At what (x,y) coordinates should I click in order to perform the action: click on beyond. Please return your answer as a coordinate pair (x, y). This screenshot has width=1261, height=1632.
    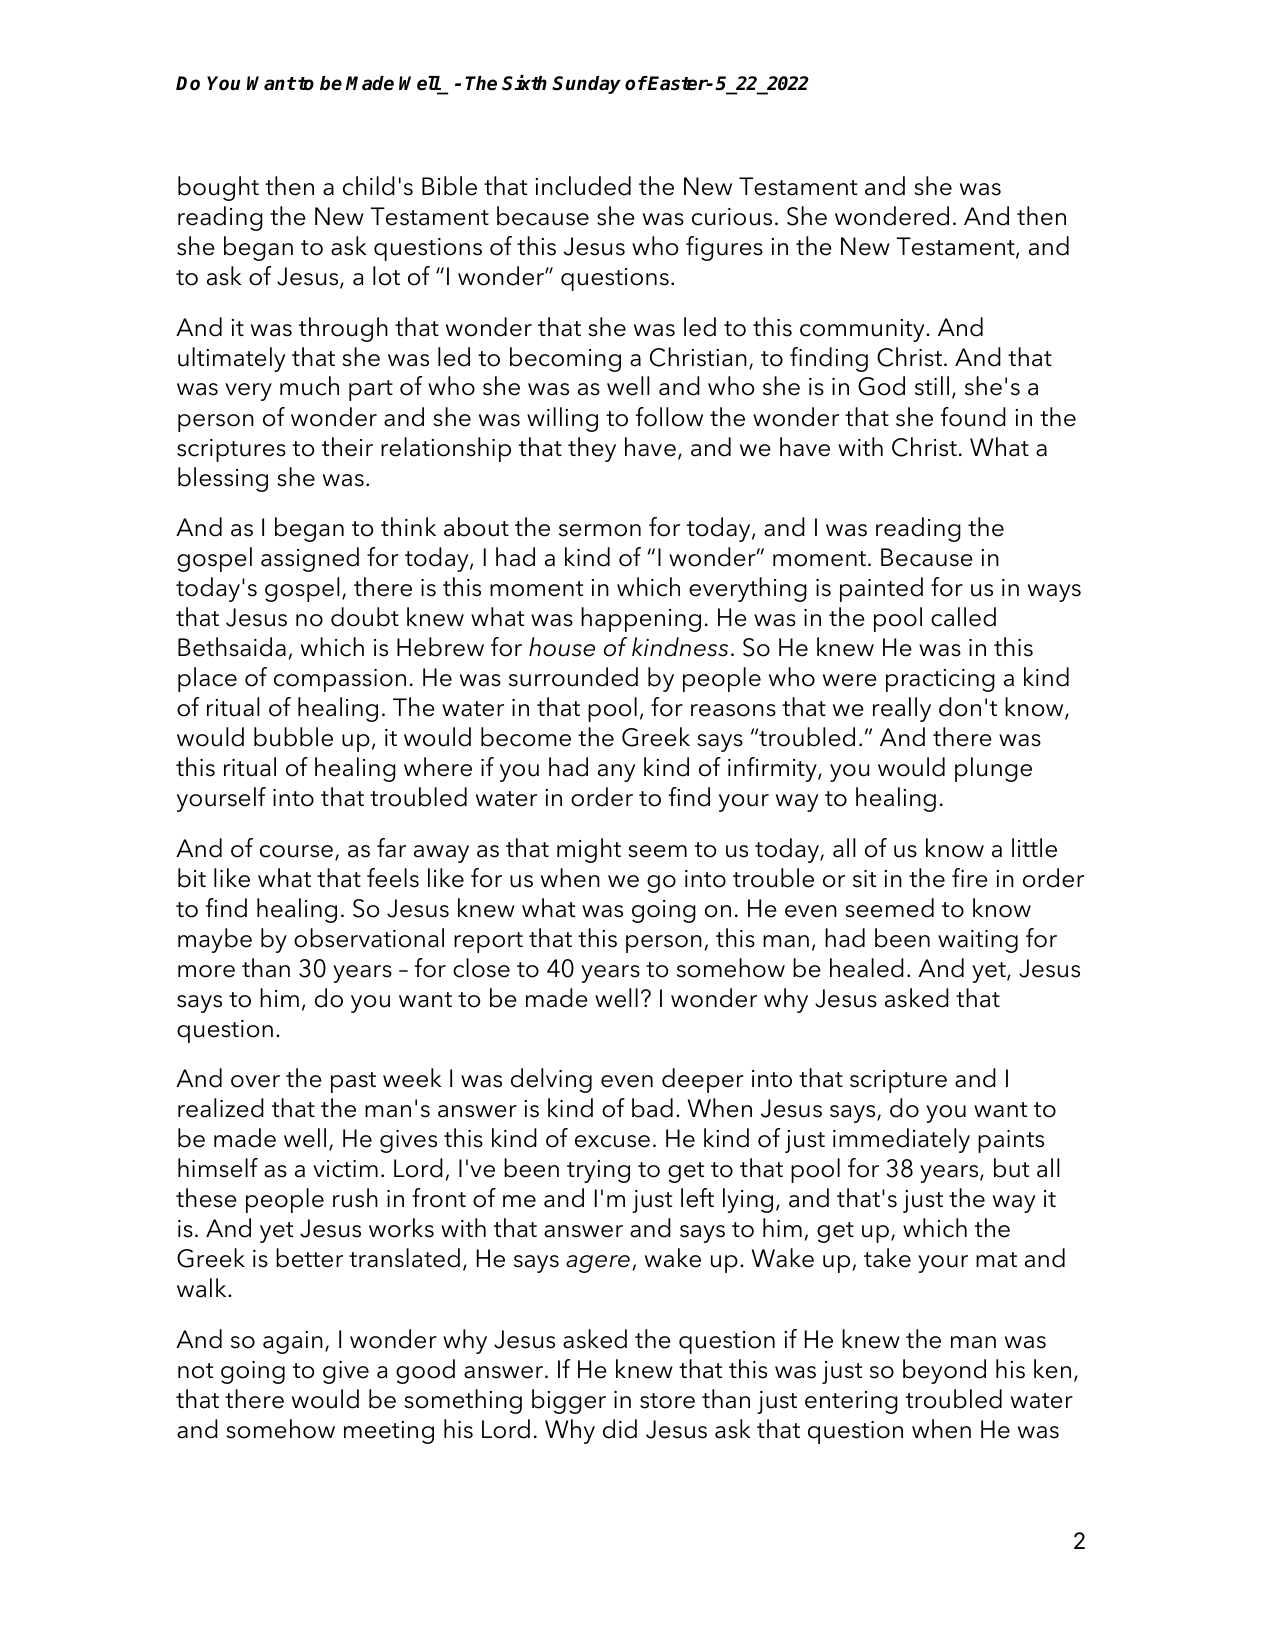
    Looking at the image, I should click on (944, 1371).
